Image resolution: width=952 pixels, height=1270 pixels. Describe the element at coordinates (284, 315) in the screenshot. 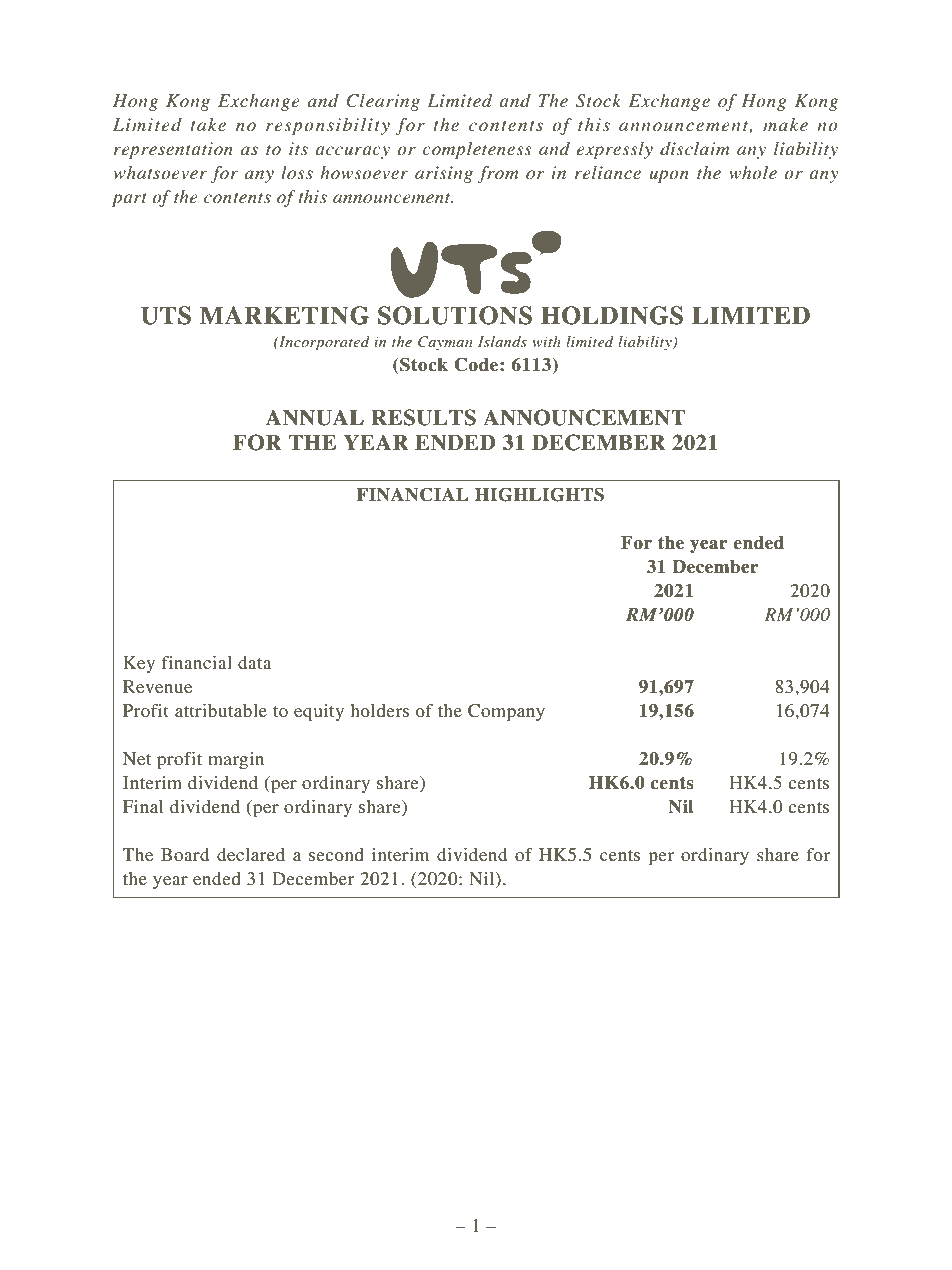

I see `MARKETING` at that location.
